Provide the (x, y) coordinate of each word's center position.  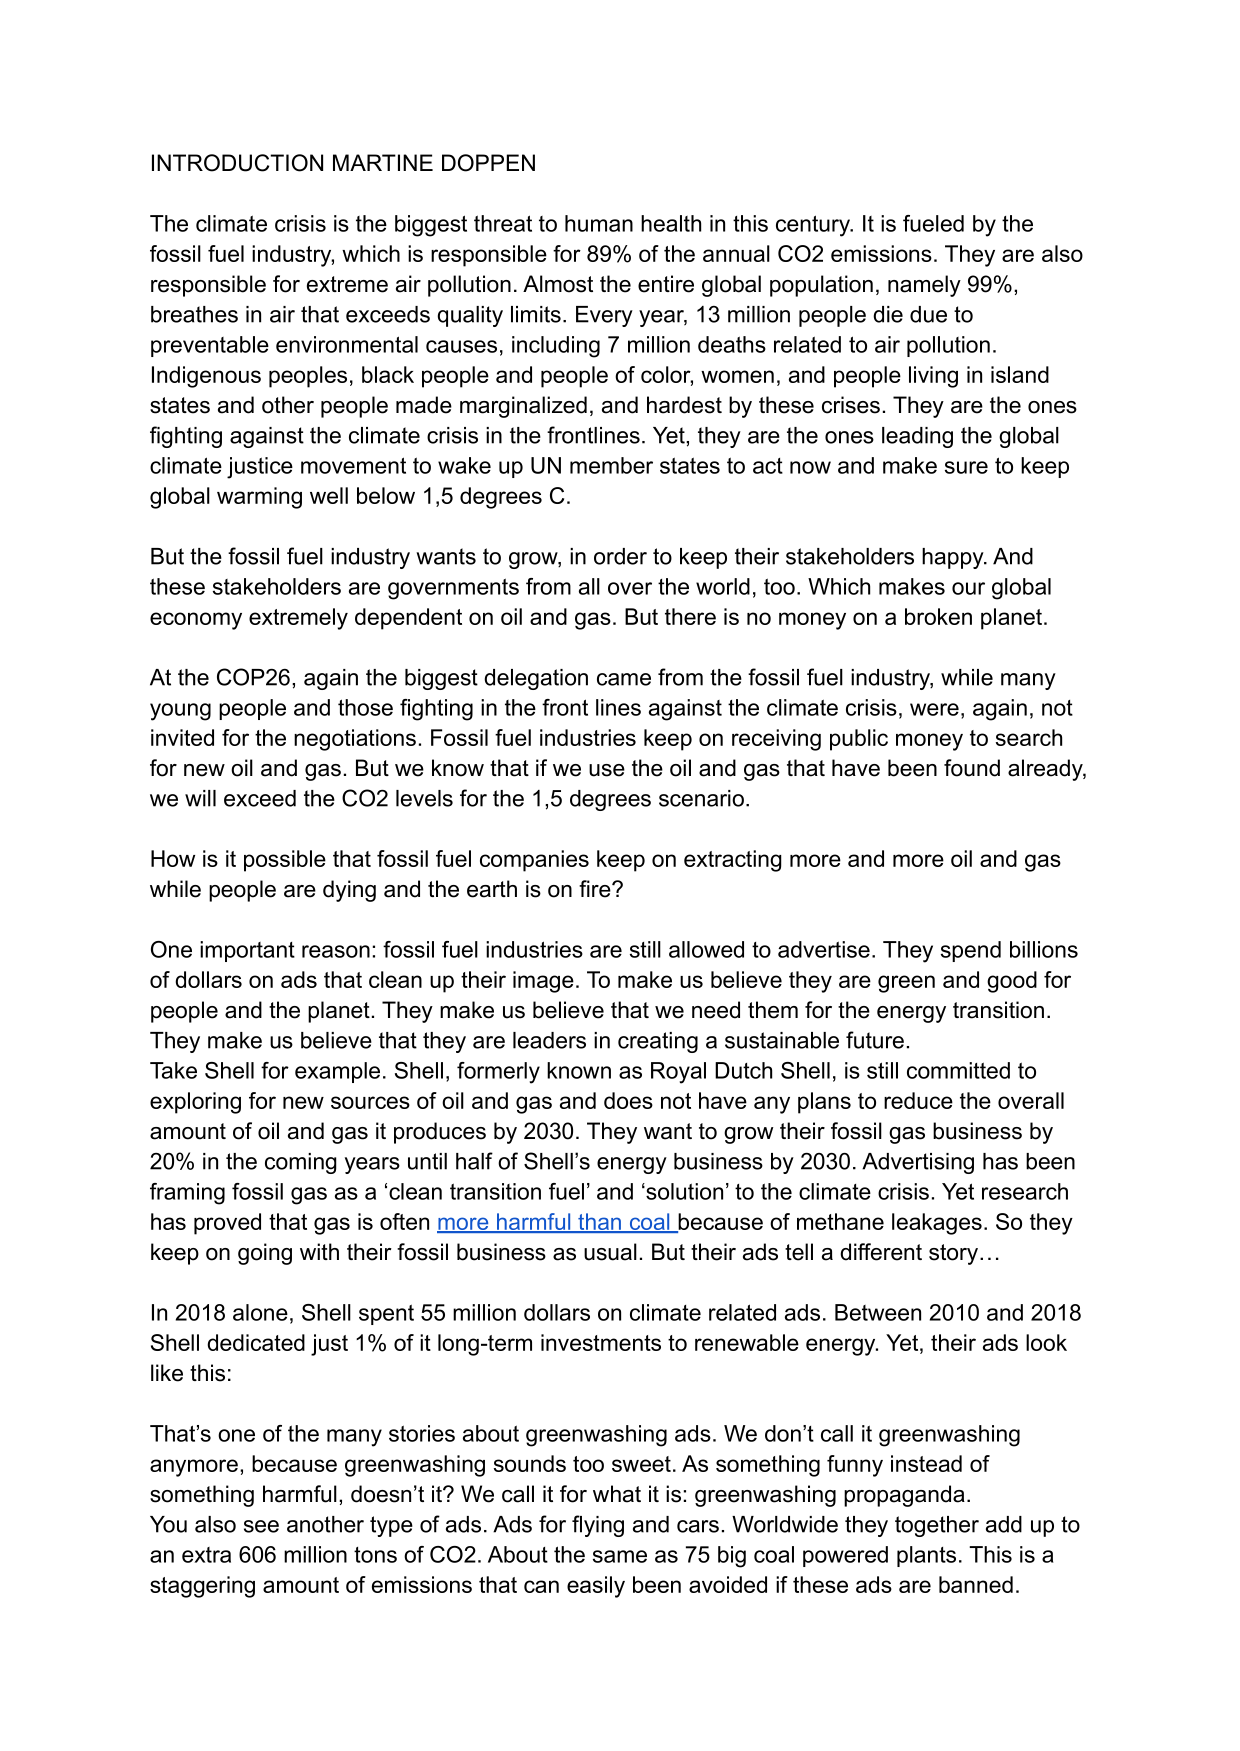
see (261, 1526)
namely (924, 286)
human (599, 223)
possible (285, 861)
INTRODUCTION (237, 163)
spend (971, 951)
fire (596, 889)
